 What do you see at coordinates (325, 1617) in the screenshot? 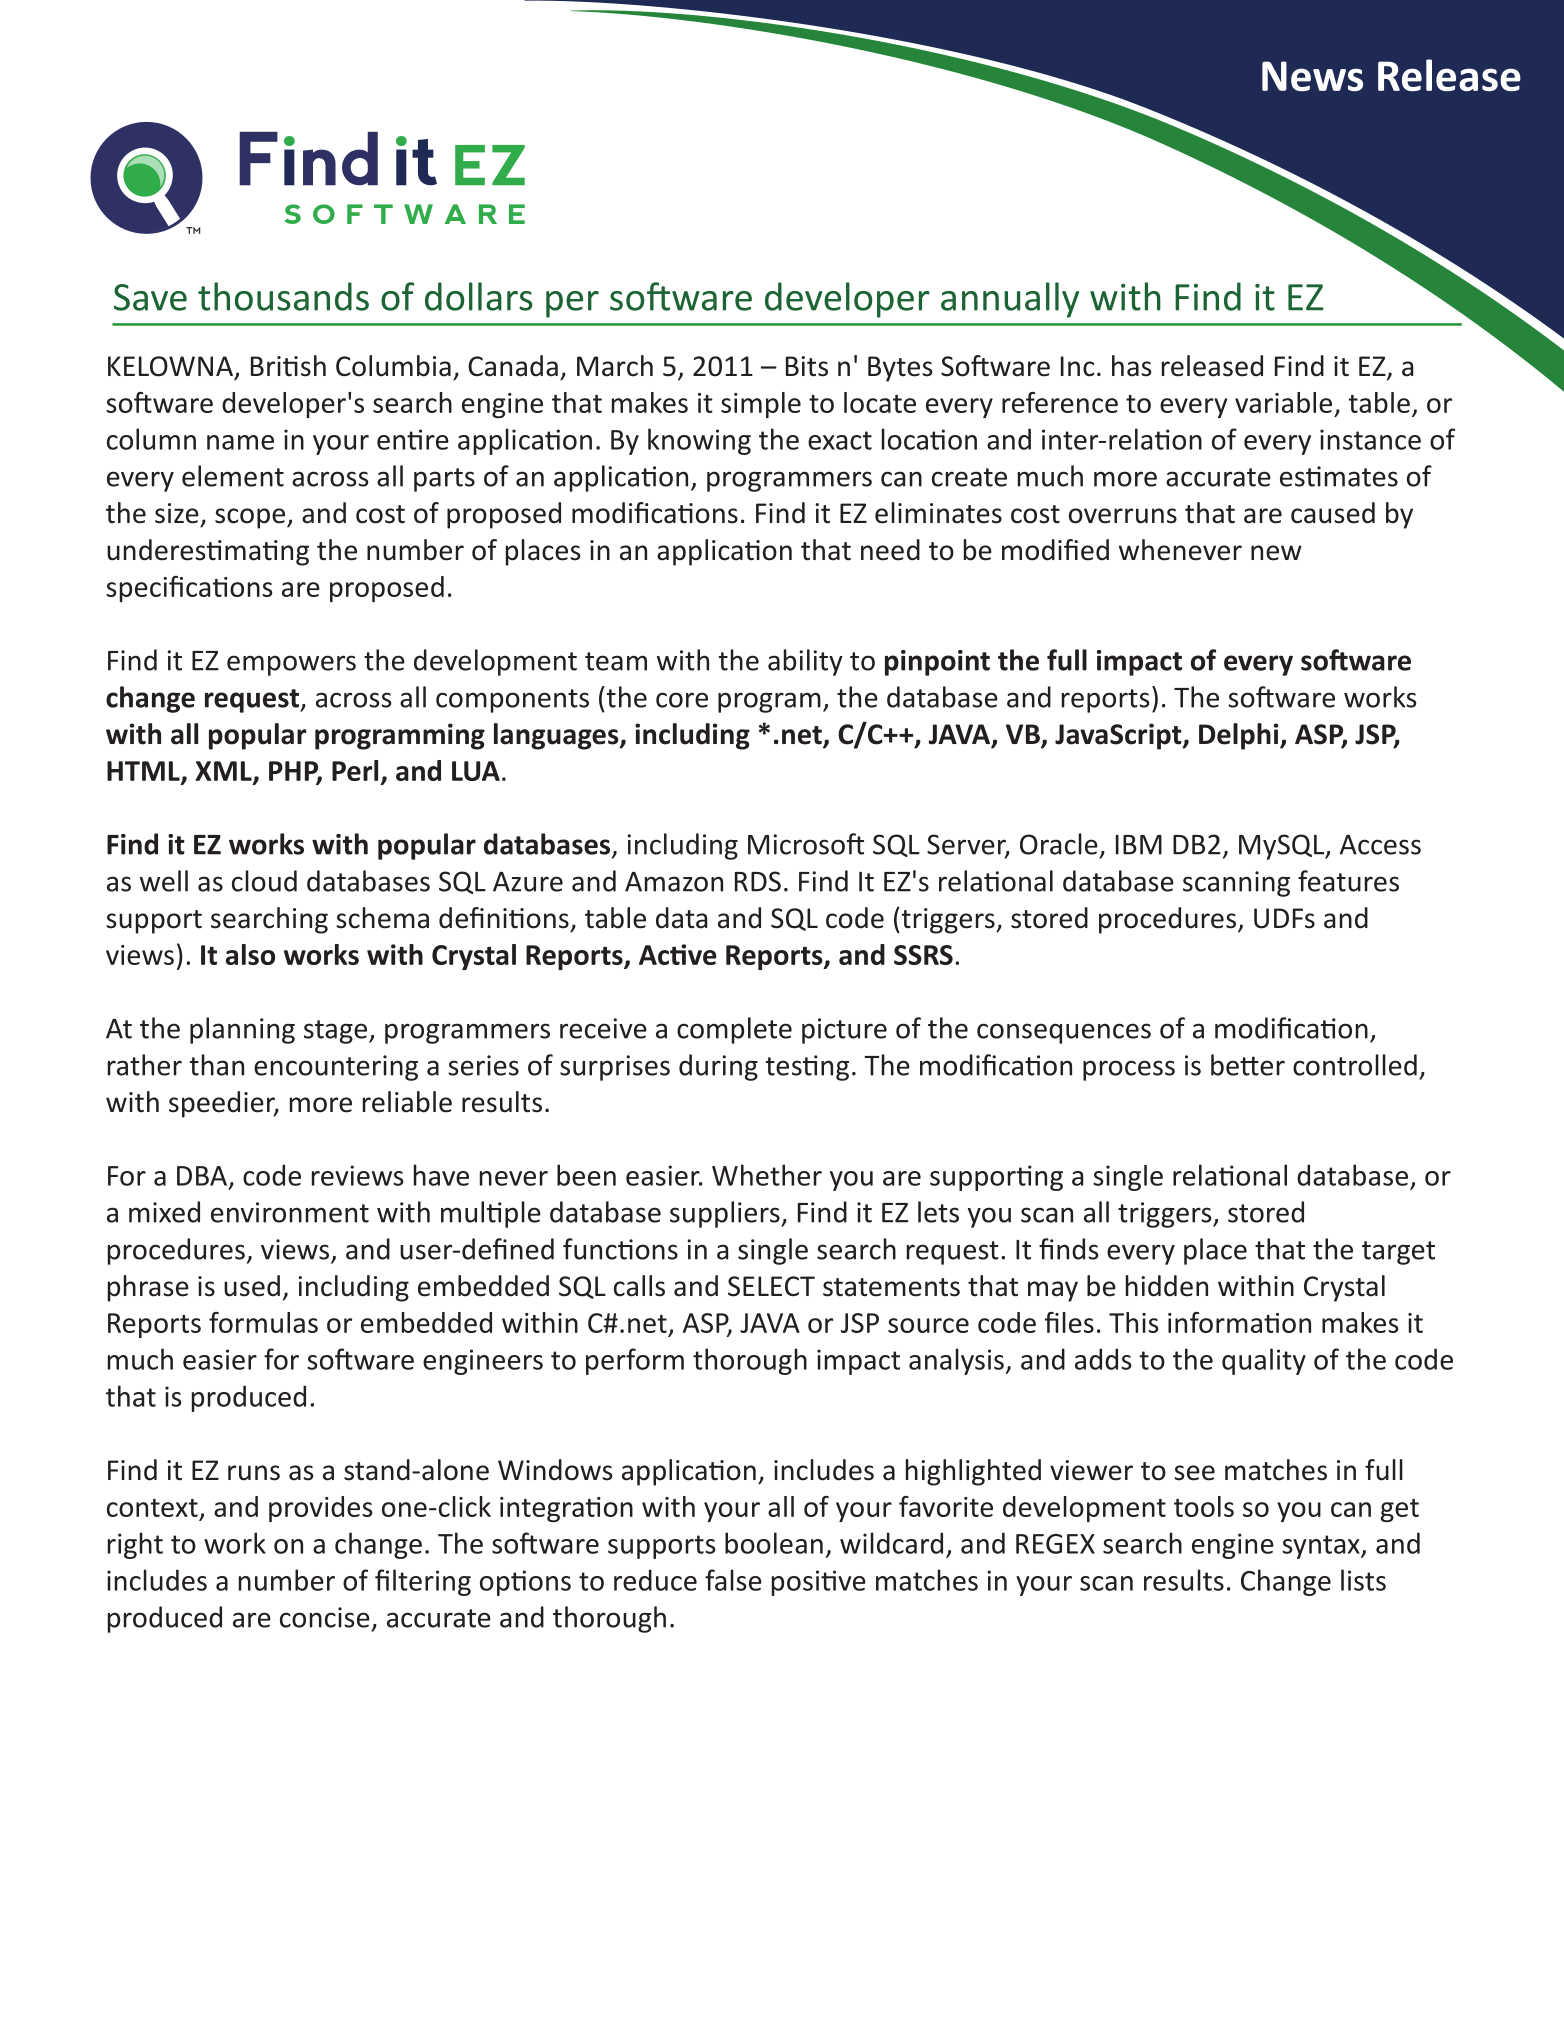
I see `concise` at bounding box center [325, 1617].
